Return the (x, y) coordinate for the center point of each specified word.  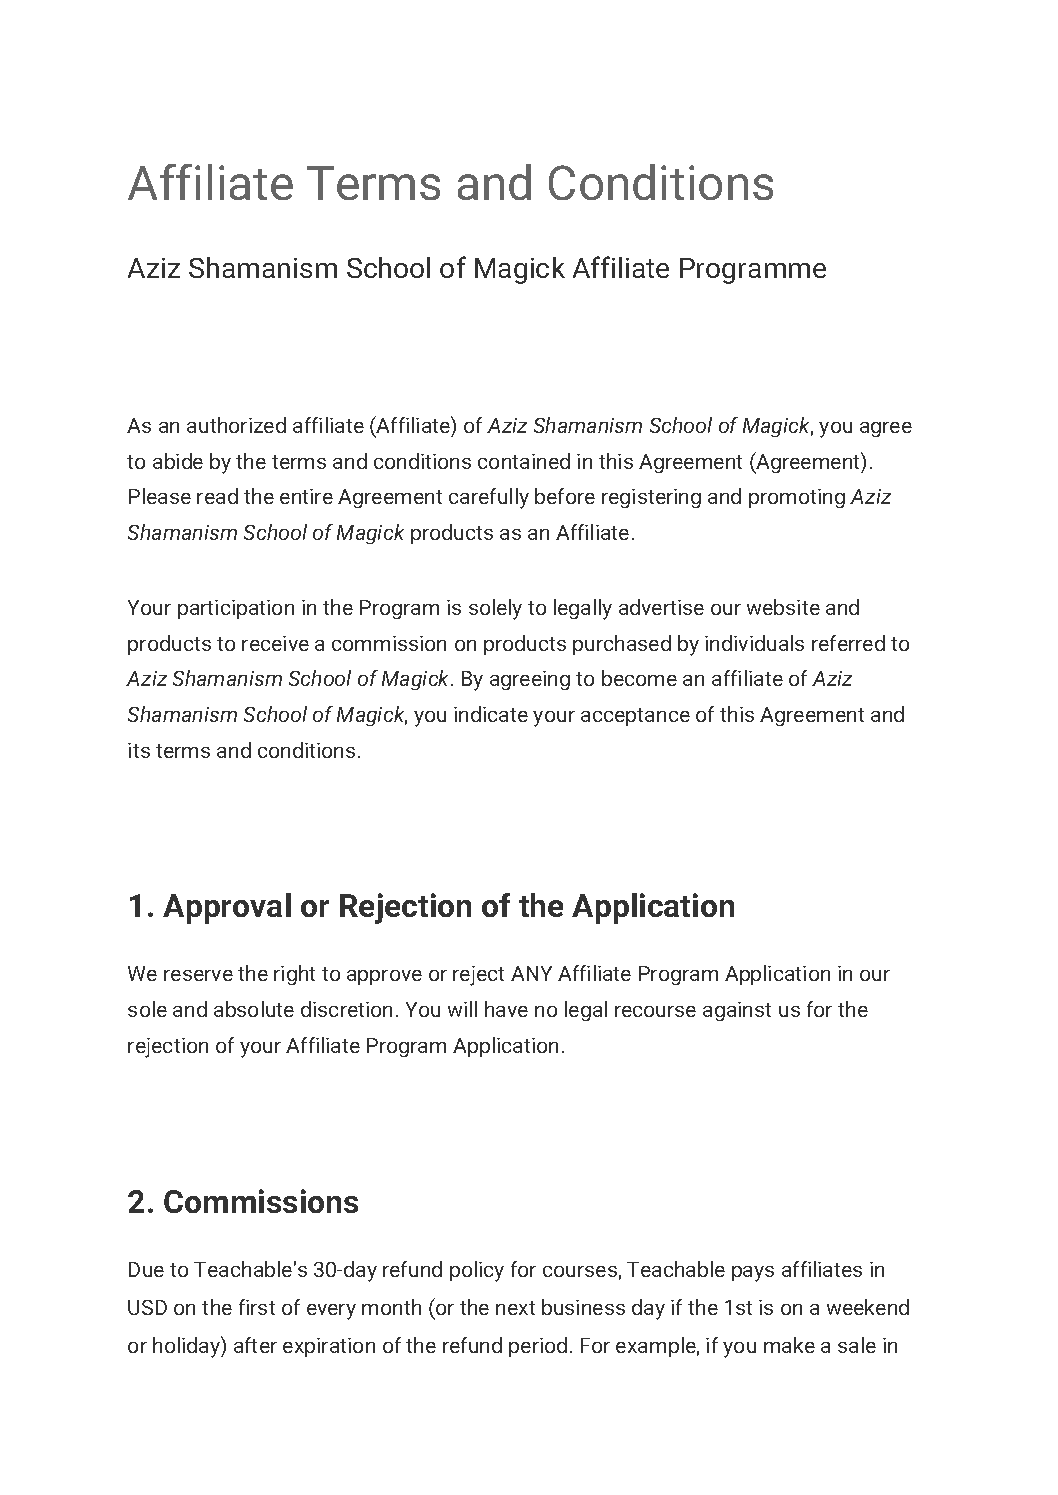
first (257, 1307)
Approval (227, 908)
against (737, 1011)
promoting (797, 498)
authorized (236, 425)
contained (524, 461)
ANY (531, 973)
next (515, 1308)
